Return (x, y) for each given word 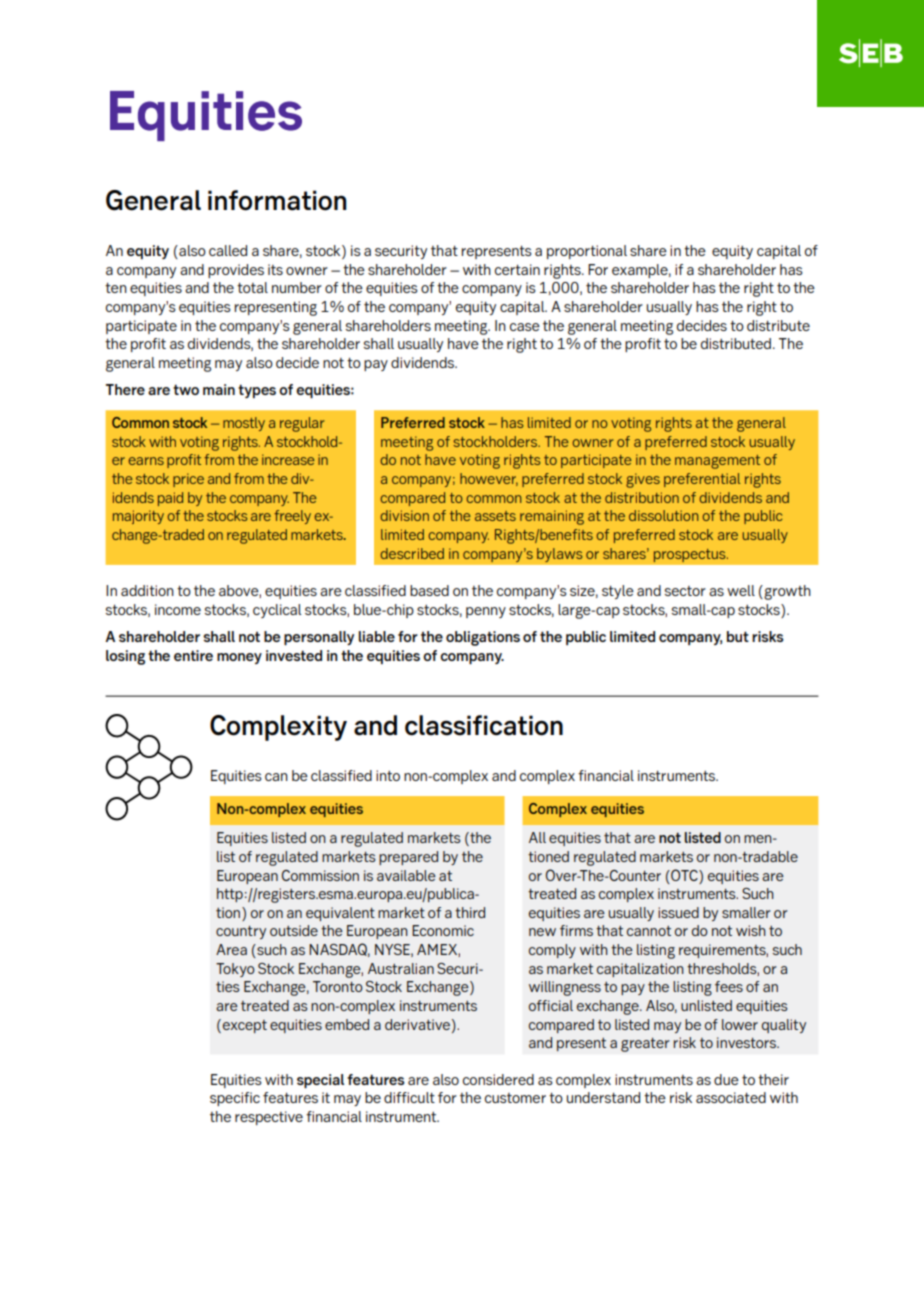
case (525, 327)
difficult (409, 1097)
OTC (684, 875)
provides (236, 271)
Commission (320, 875)
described (412, 553)
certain (517, 269)
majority (138, 517)
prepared (408, 858)
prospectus (691, 555)
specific (235, 1099)
